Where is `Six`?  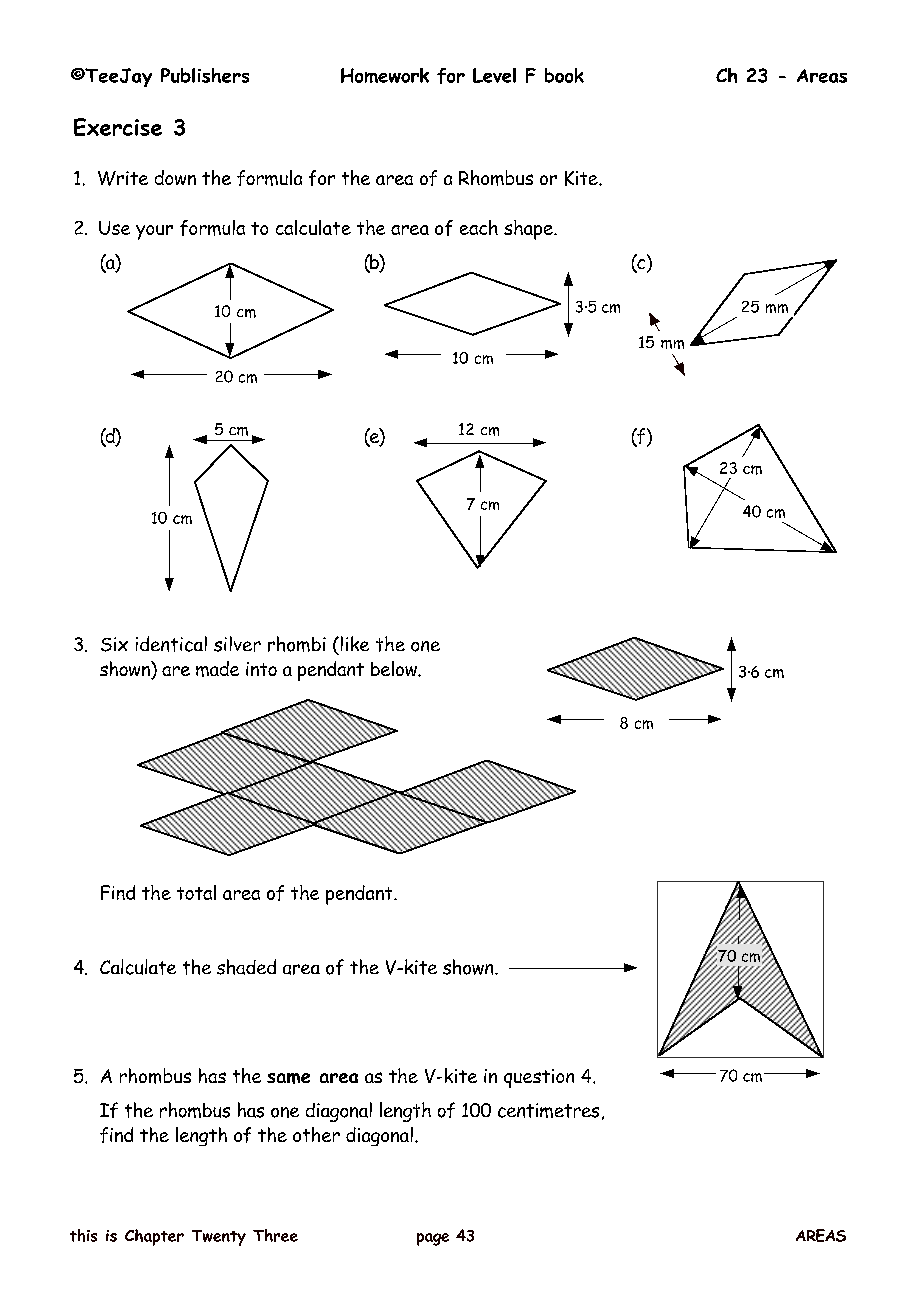
Six is located at coordinates (114, 644).
